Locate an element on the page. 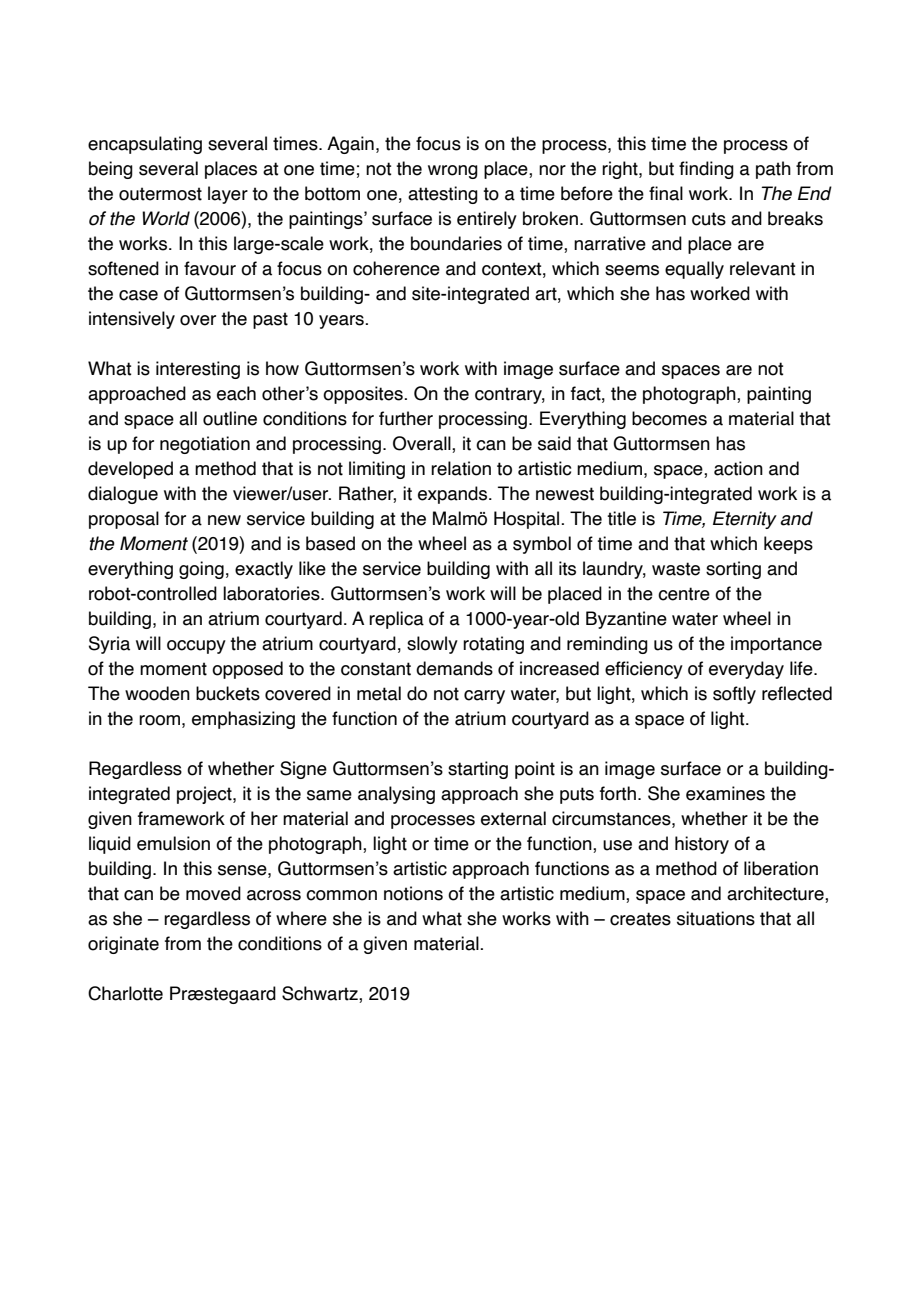 The width and height of the document is (924, 1308). notions is located at coordinates (413, 893).
